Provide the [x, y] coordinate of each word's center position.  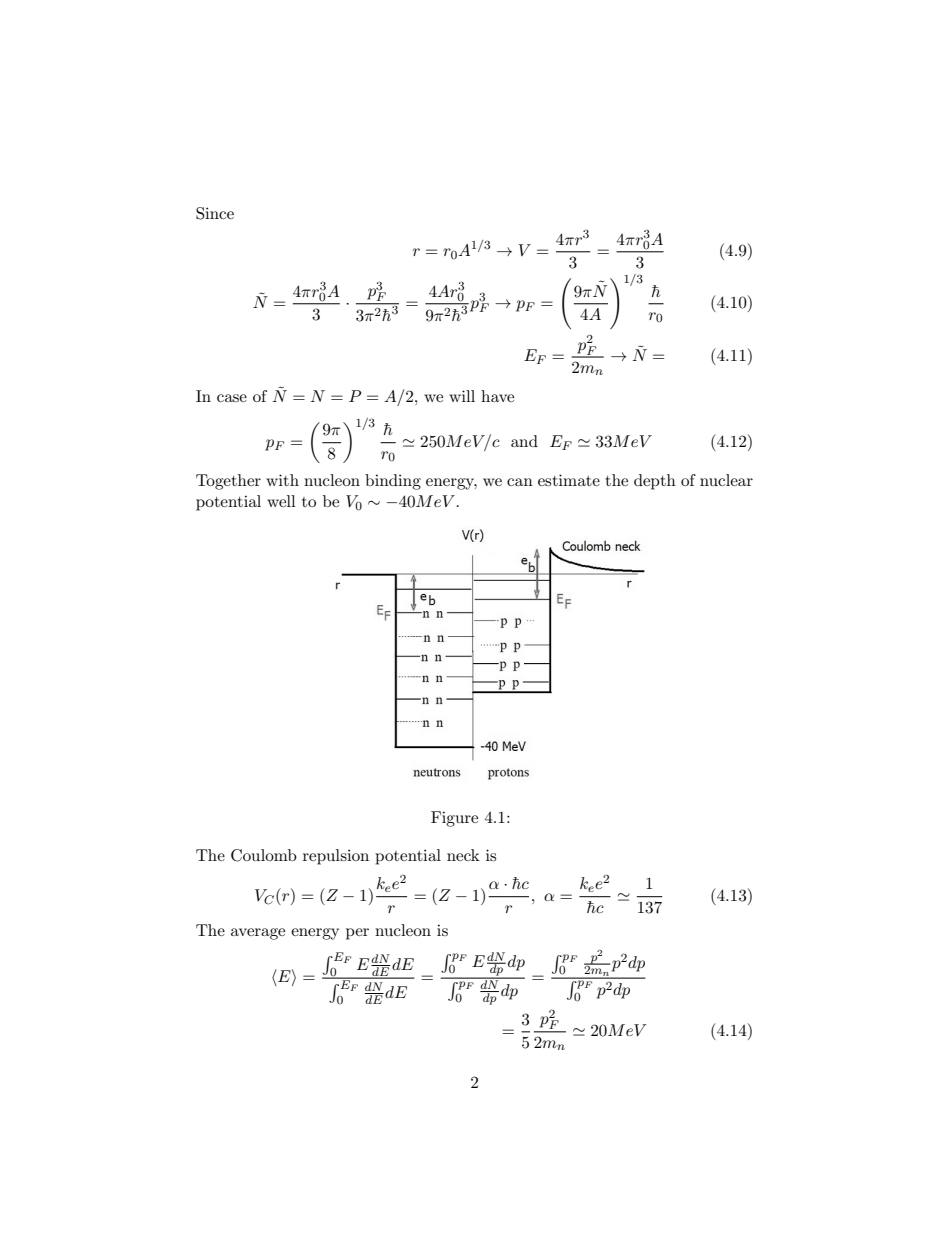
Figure [454, 819]
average [258, 934]
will [462, 396]
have [497, 396]
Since [215, 213]
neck [463, 855]
